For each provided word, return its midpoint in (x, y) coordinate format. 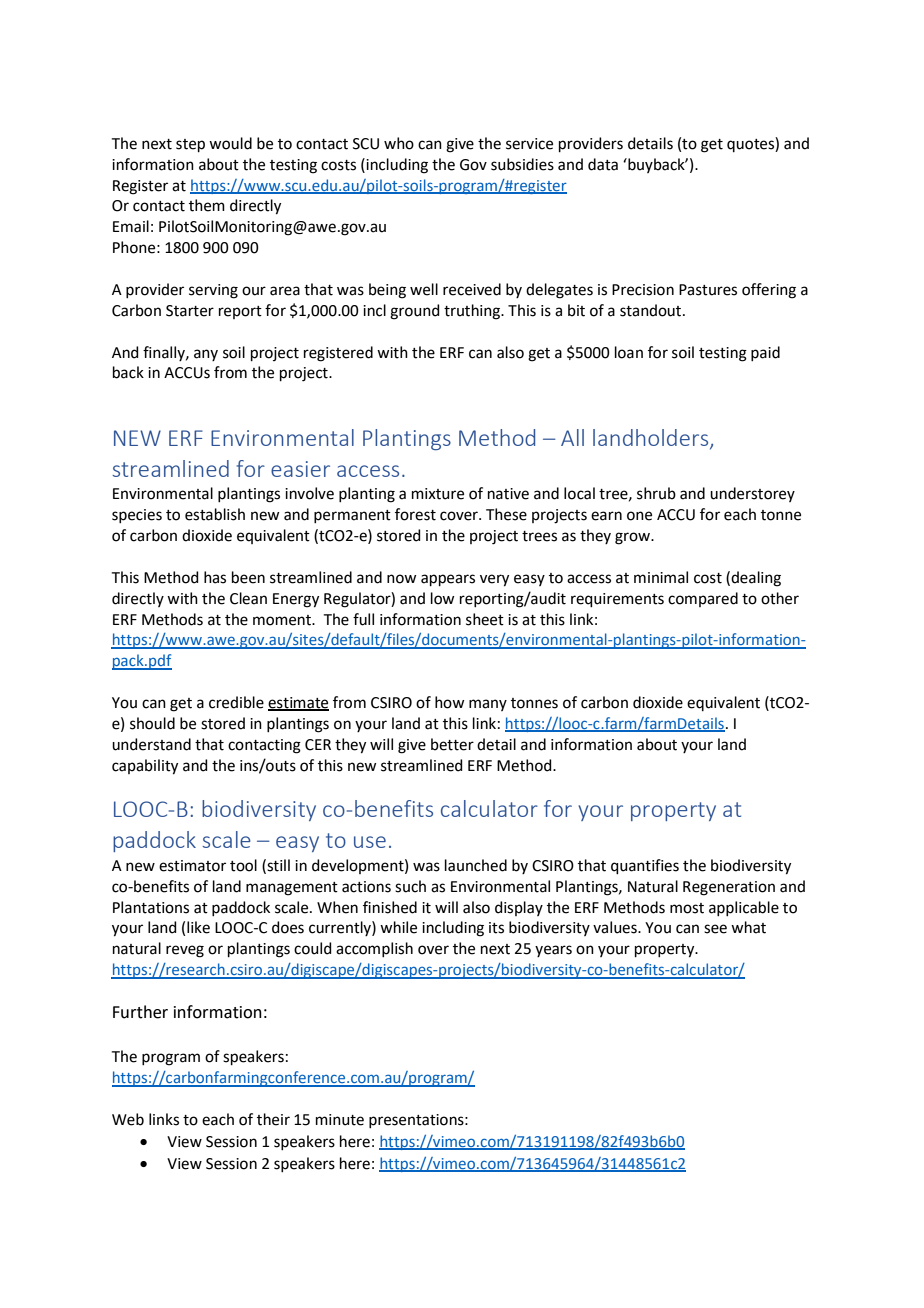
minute (340, 1120)
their (273, 1119)
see (715, 929)
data (603, 164)
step (190, 145)
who (399, 143)
